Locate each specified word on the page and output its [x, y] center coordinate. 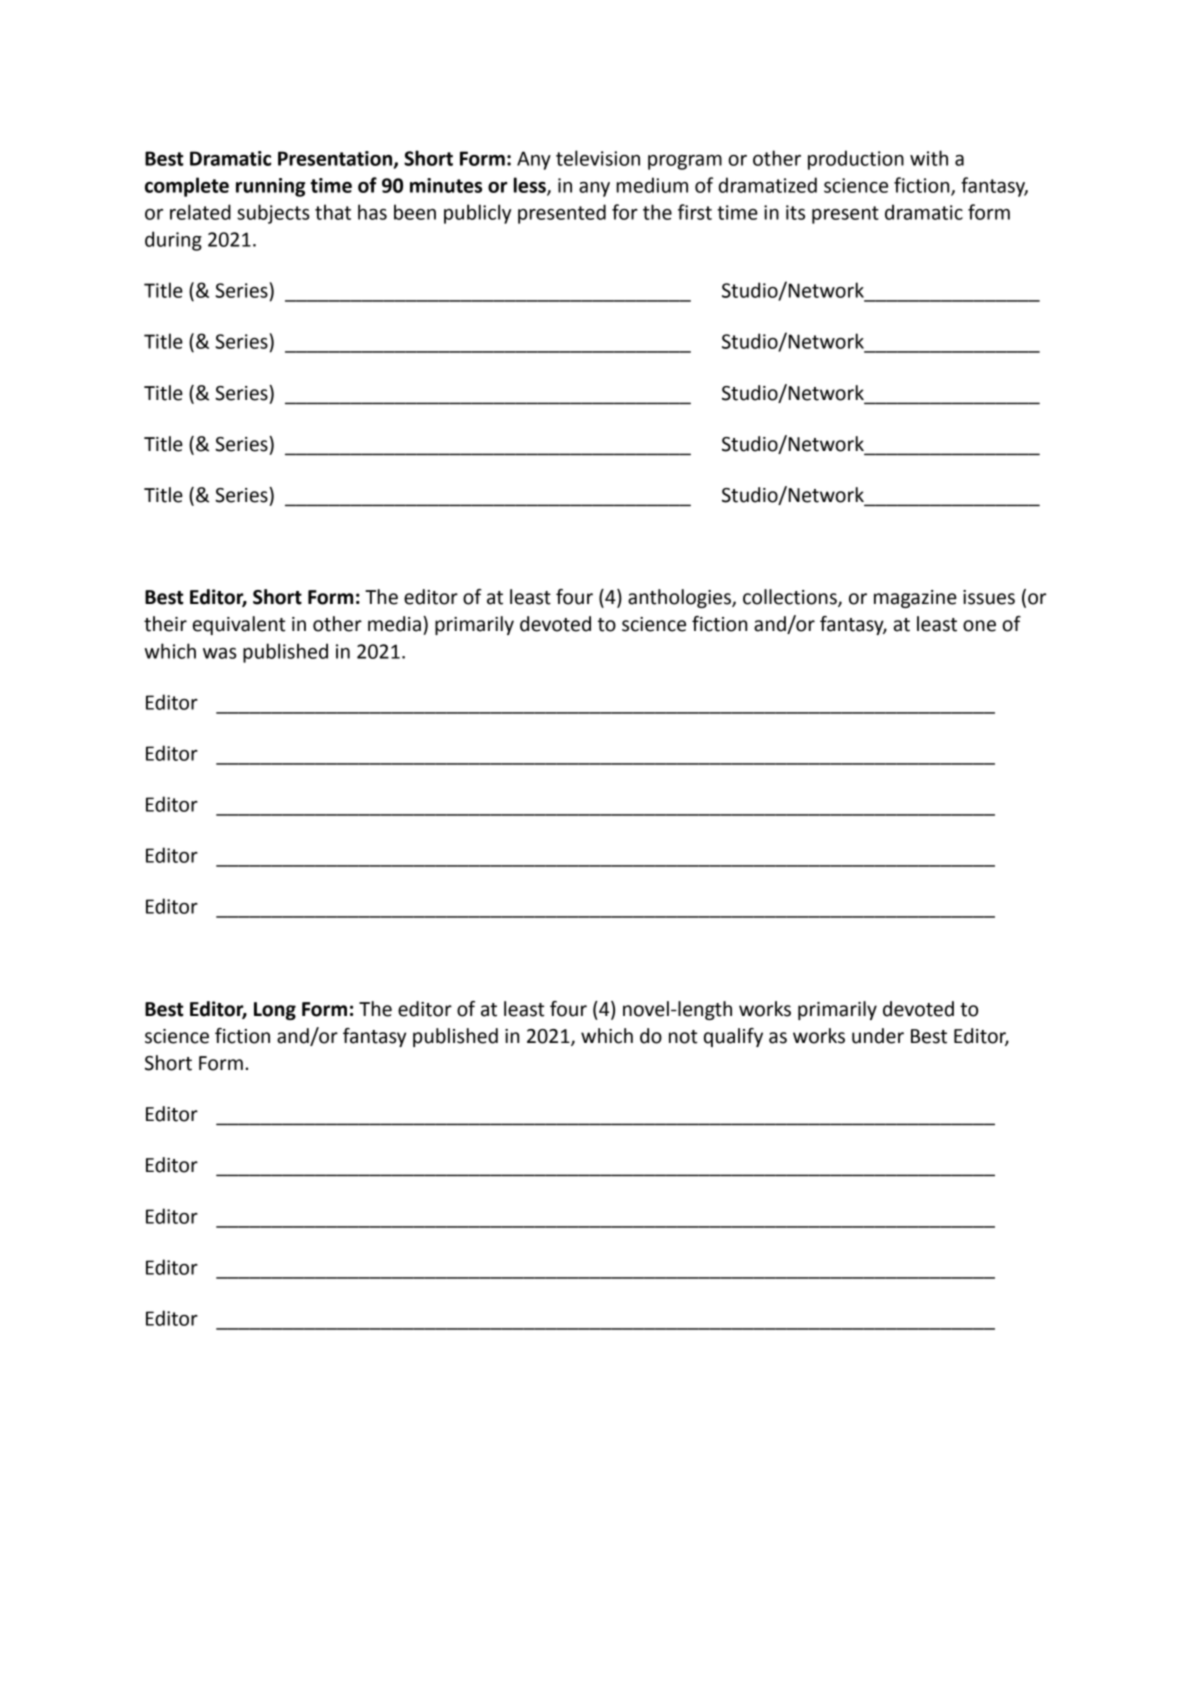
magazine [915, 599]
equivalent [239, 625]
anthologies [680, 598]
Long [275, 1011]
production [856, 160]
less [531, 186]
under [878, 1036]
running [270, 187]
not [683, 1037]
